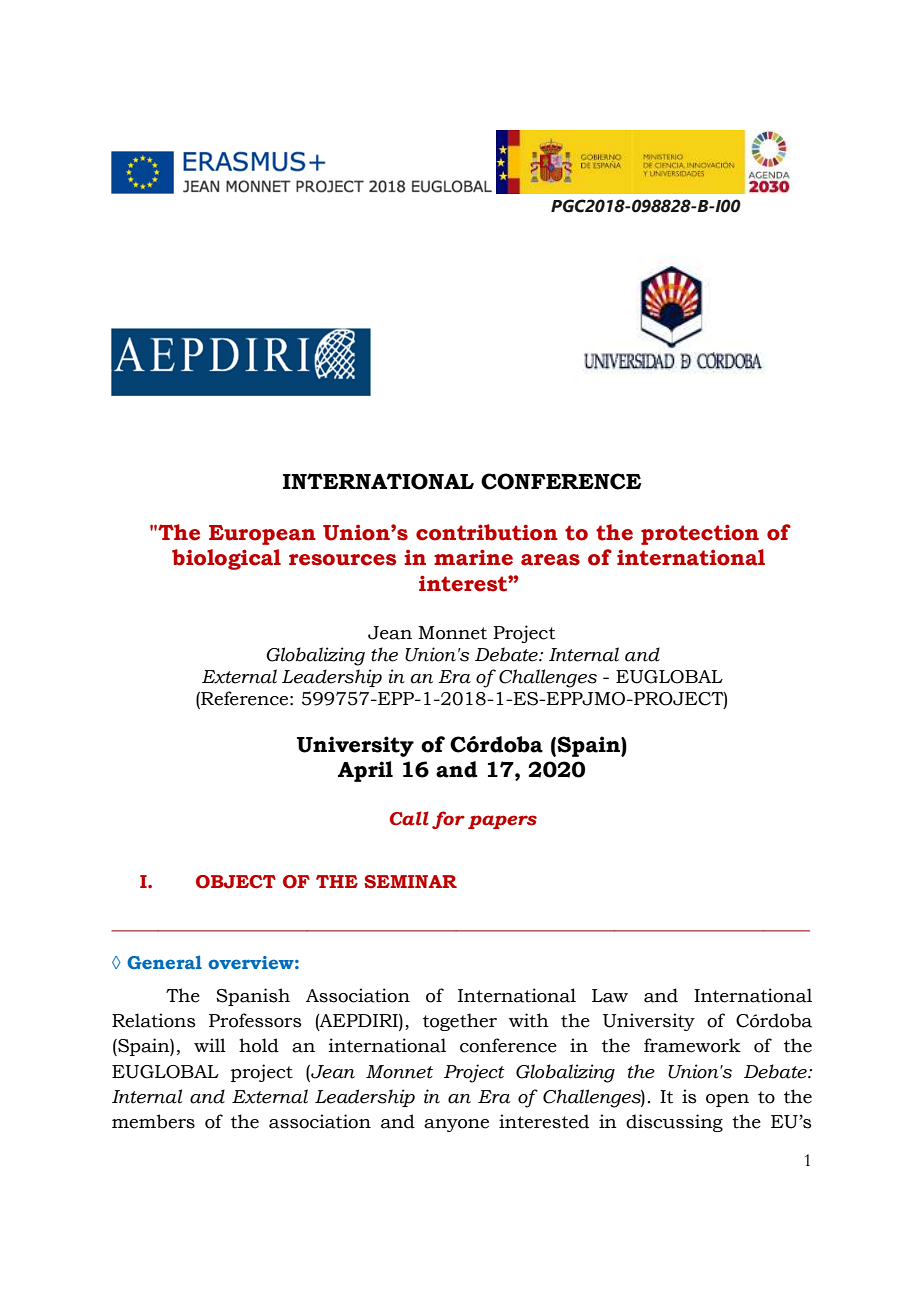 Image resolution: width=924 pixels, height=1308 pixels. Describe the element at coordinates (473, 557) in the page. I see `marine` at that location.
